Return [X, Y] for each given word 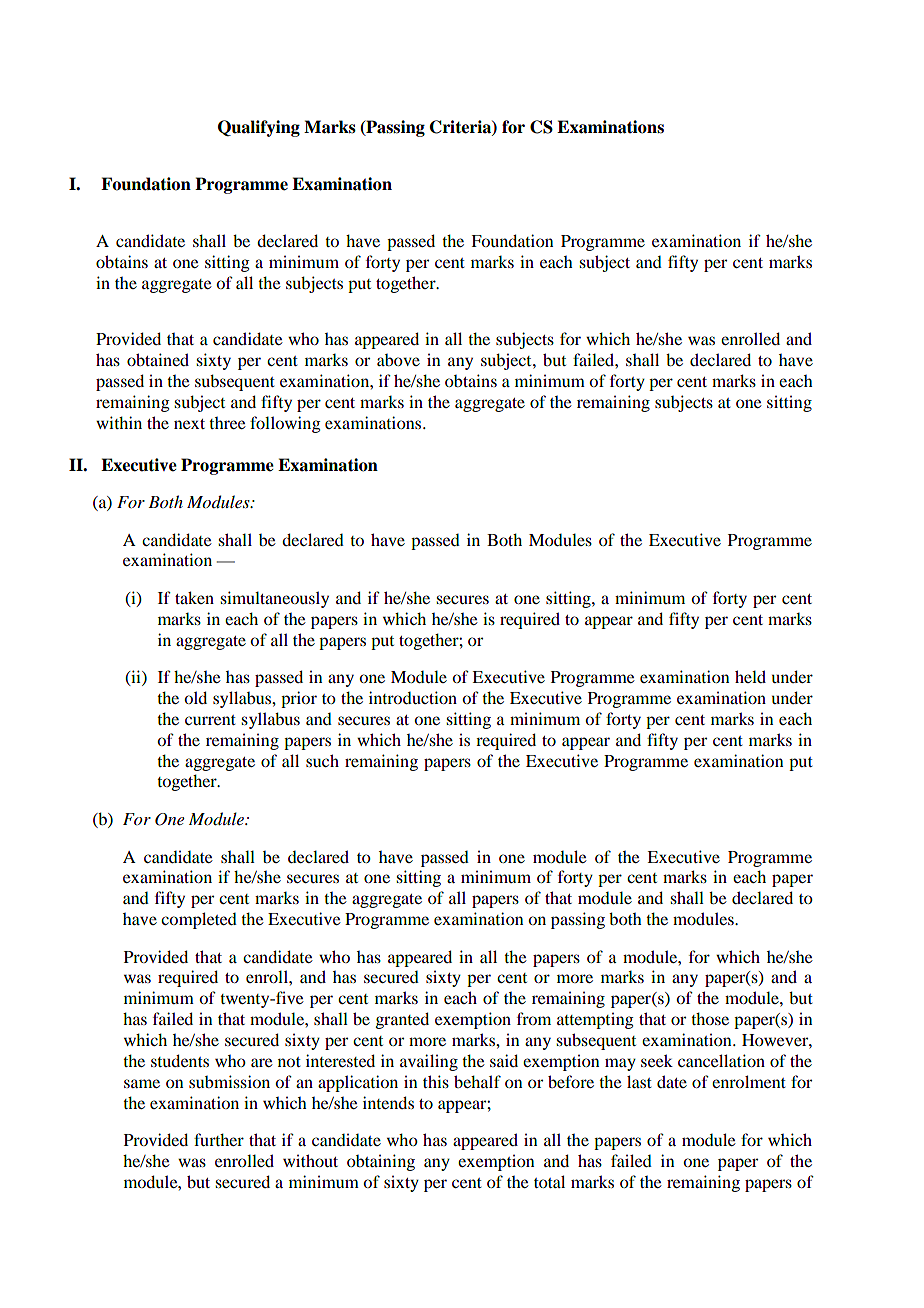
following [285, 424]
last [639, 1081]
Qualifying [259, 128]
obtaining [381, 1162]
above [398, 360]
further [219, 1139]
